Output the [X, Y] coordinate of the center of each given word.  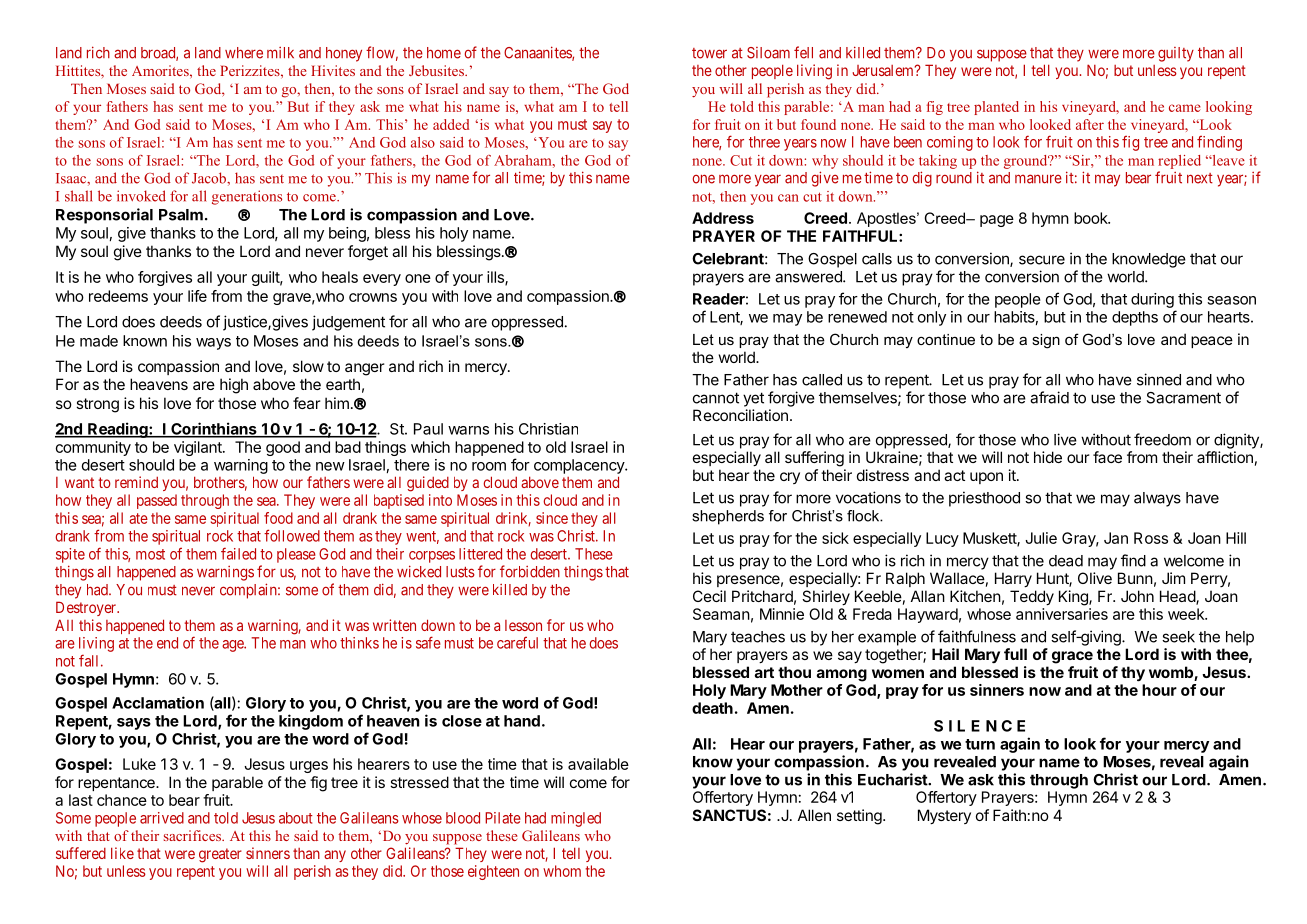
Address [723, 218]
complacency [580, 466]
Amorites [161, 70]
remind [136, 482]
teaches [758, 637]
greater [220, 855]
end [167, 643]
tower [709, 53]
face [1107, 457]
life [197, 296]
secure [1042, 260]
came [1185, 108]
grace [1072, 657]
